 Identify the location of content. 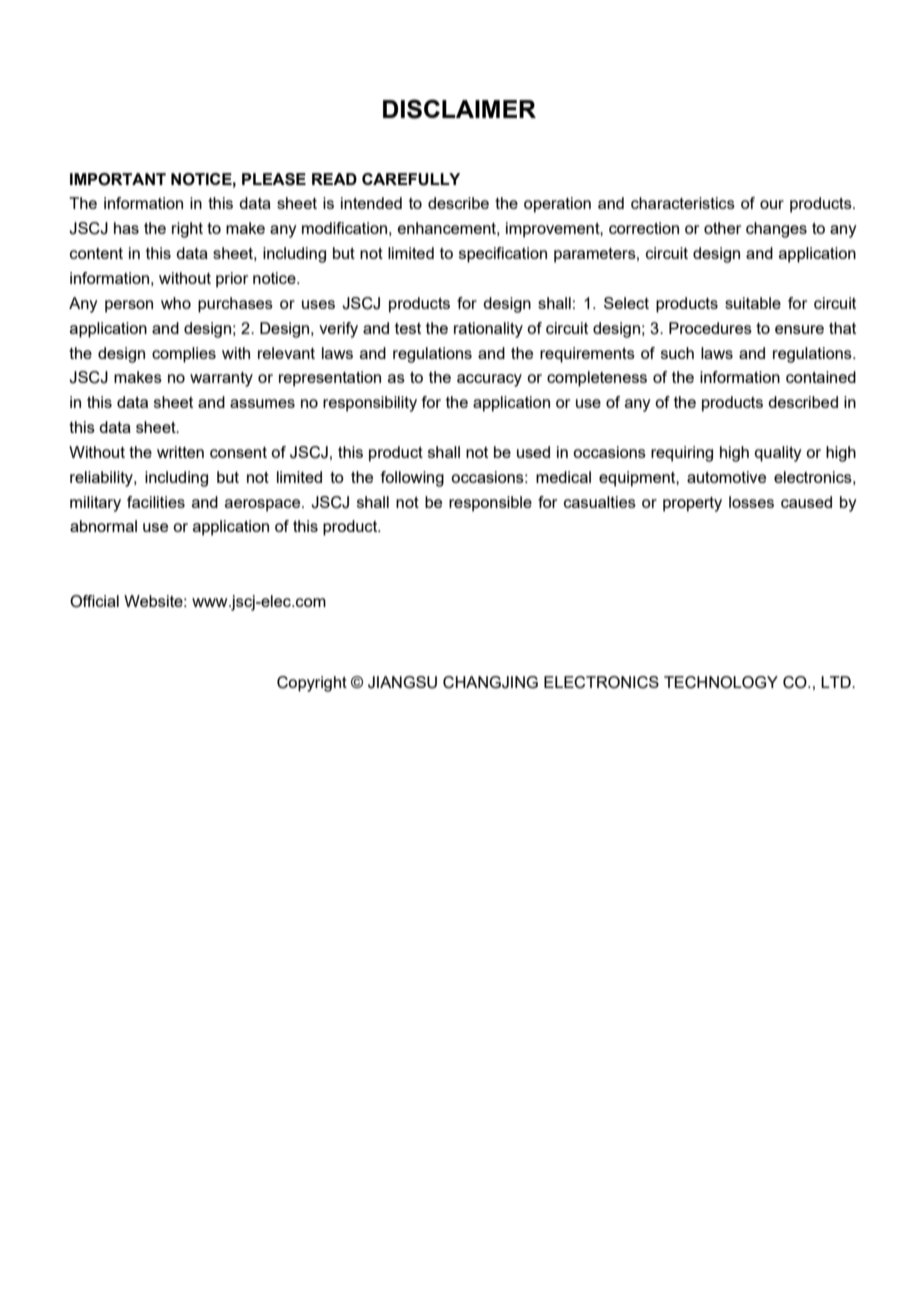
(96, 253).
